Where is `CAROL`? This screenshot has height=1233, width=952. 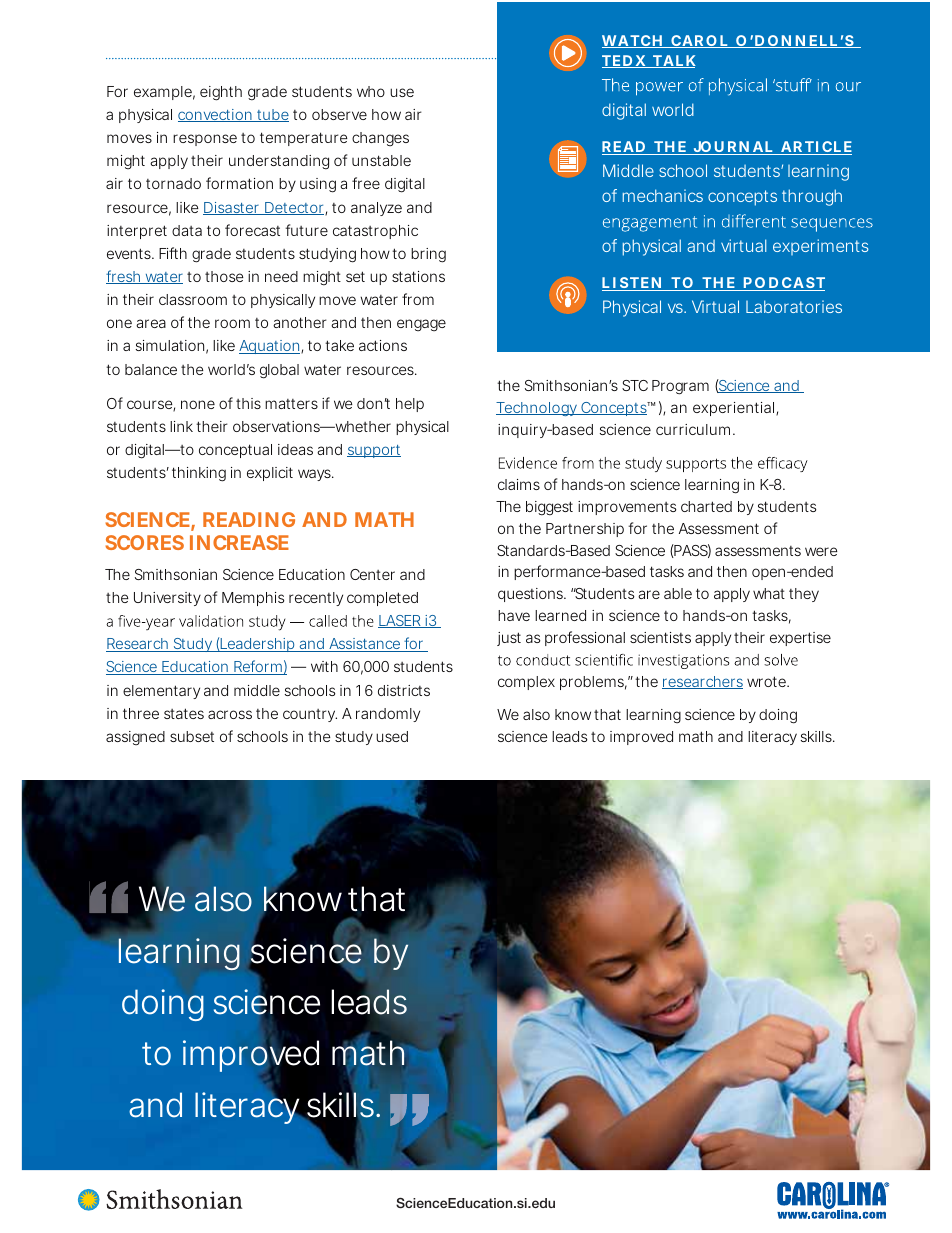
CAROL is located at coordinates (699, 41).
